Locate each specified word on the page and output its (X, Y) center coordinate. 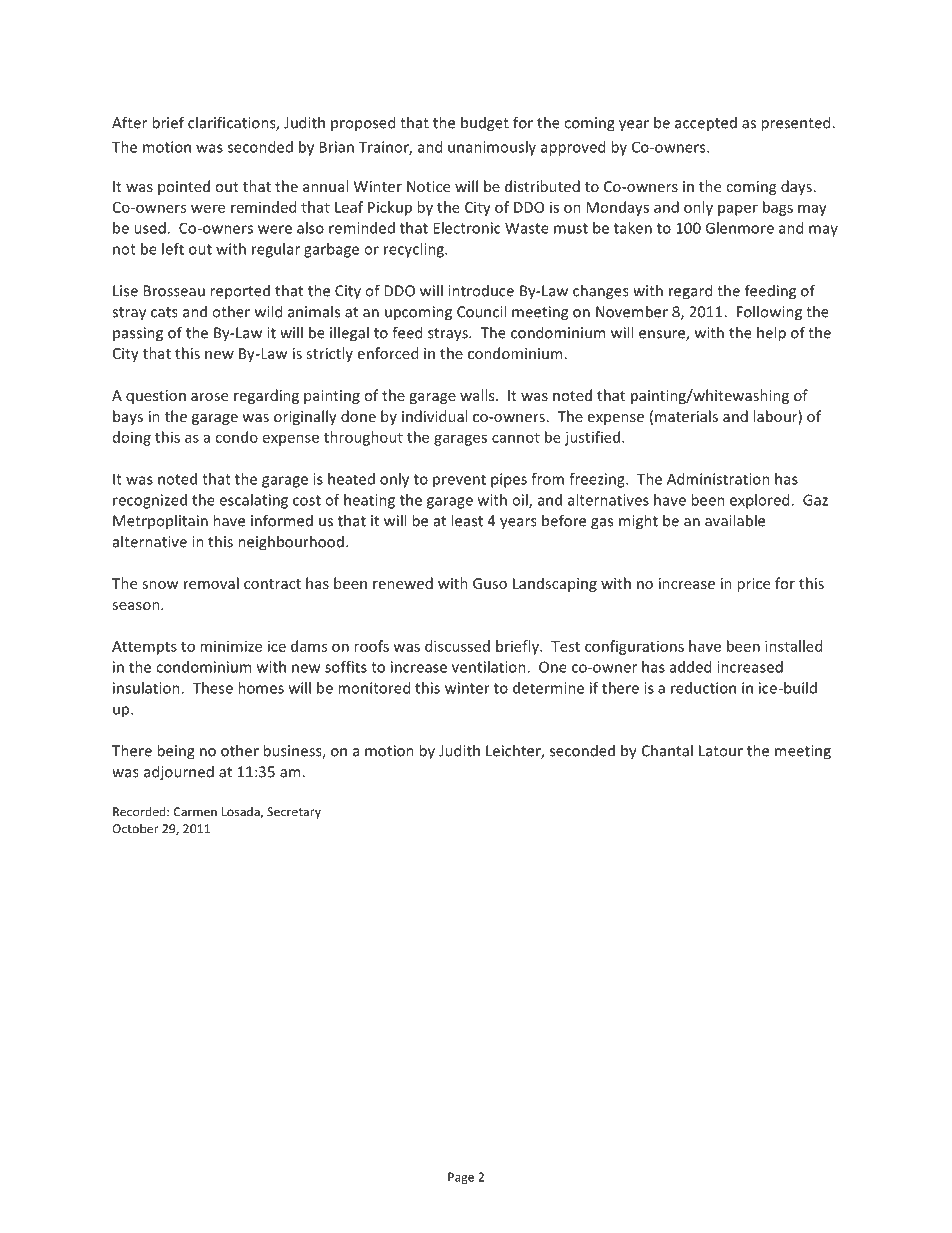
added (690, 667)
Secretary (294, 813)
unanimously (492, 148)
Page (461, 1178)
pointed (184, 187)
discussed (457, 646)
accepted (706, 124)
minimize (231, 646)
